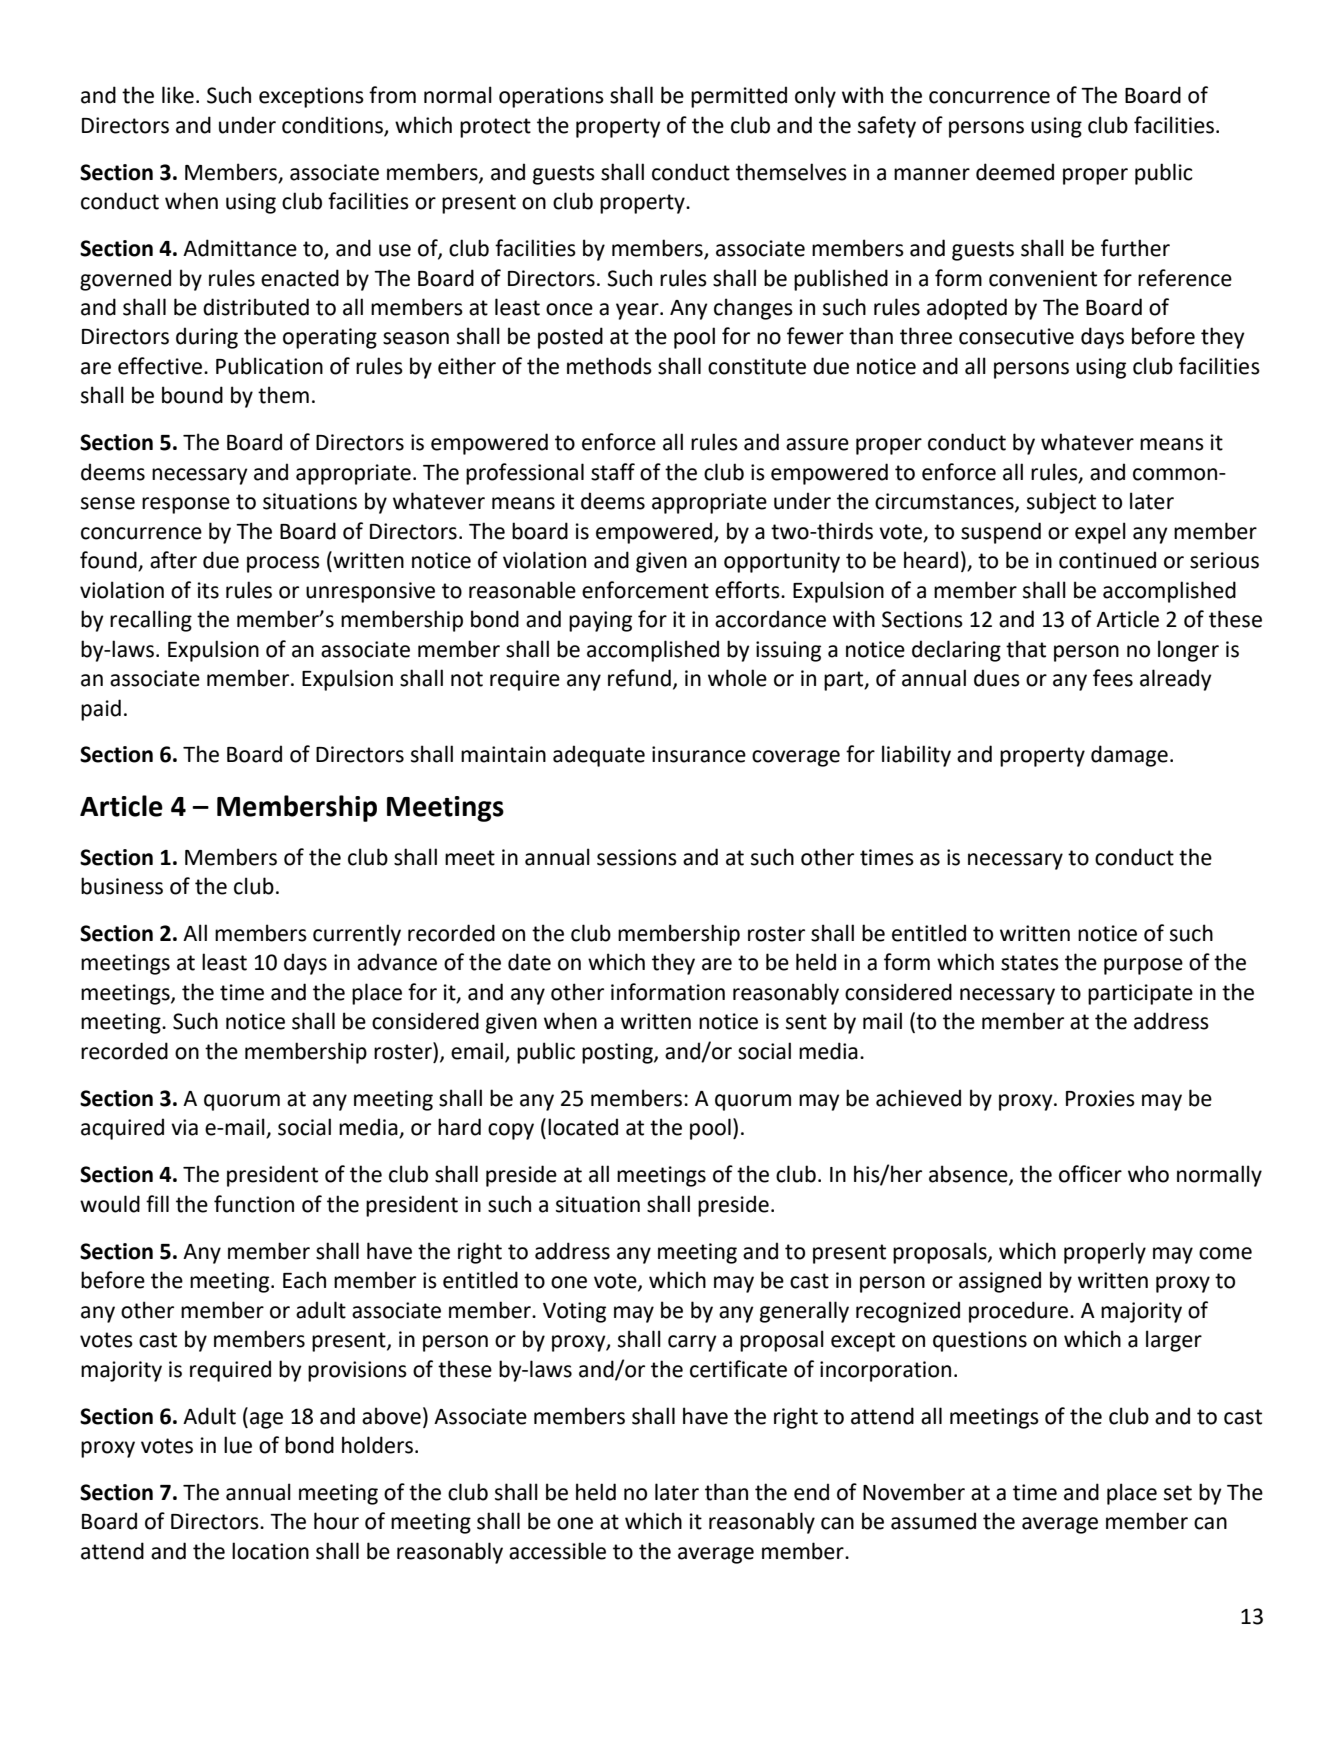 The width and height of the screenshot is (1342, 1737). What do you see at coordinates (122, 886) in the screenshot?
I see `business` at bounding box center [122, 886].
